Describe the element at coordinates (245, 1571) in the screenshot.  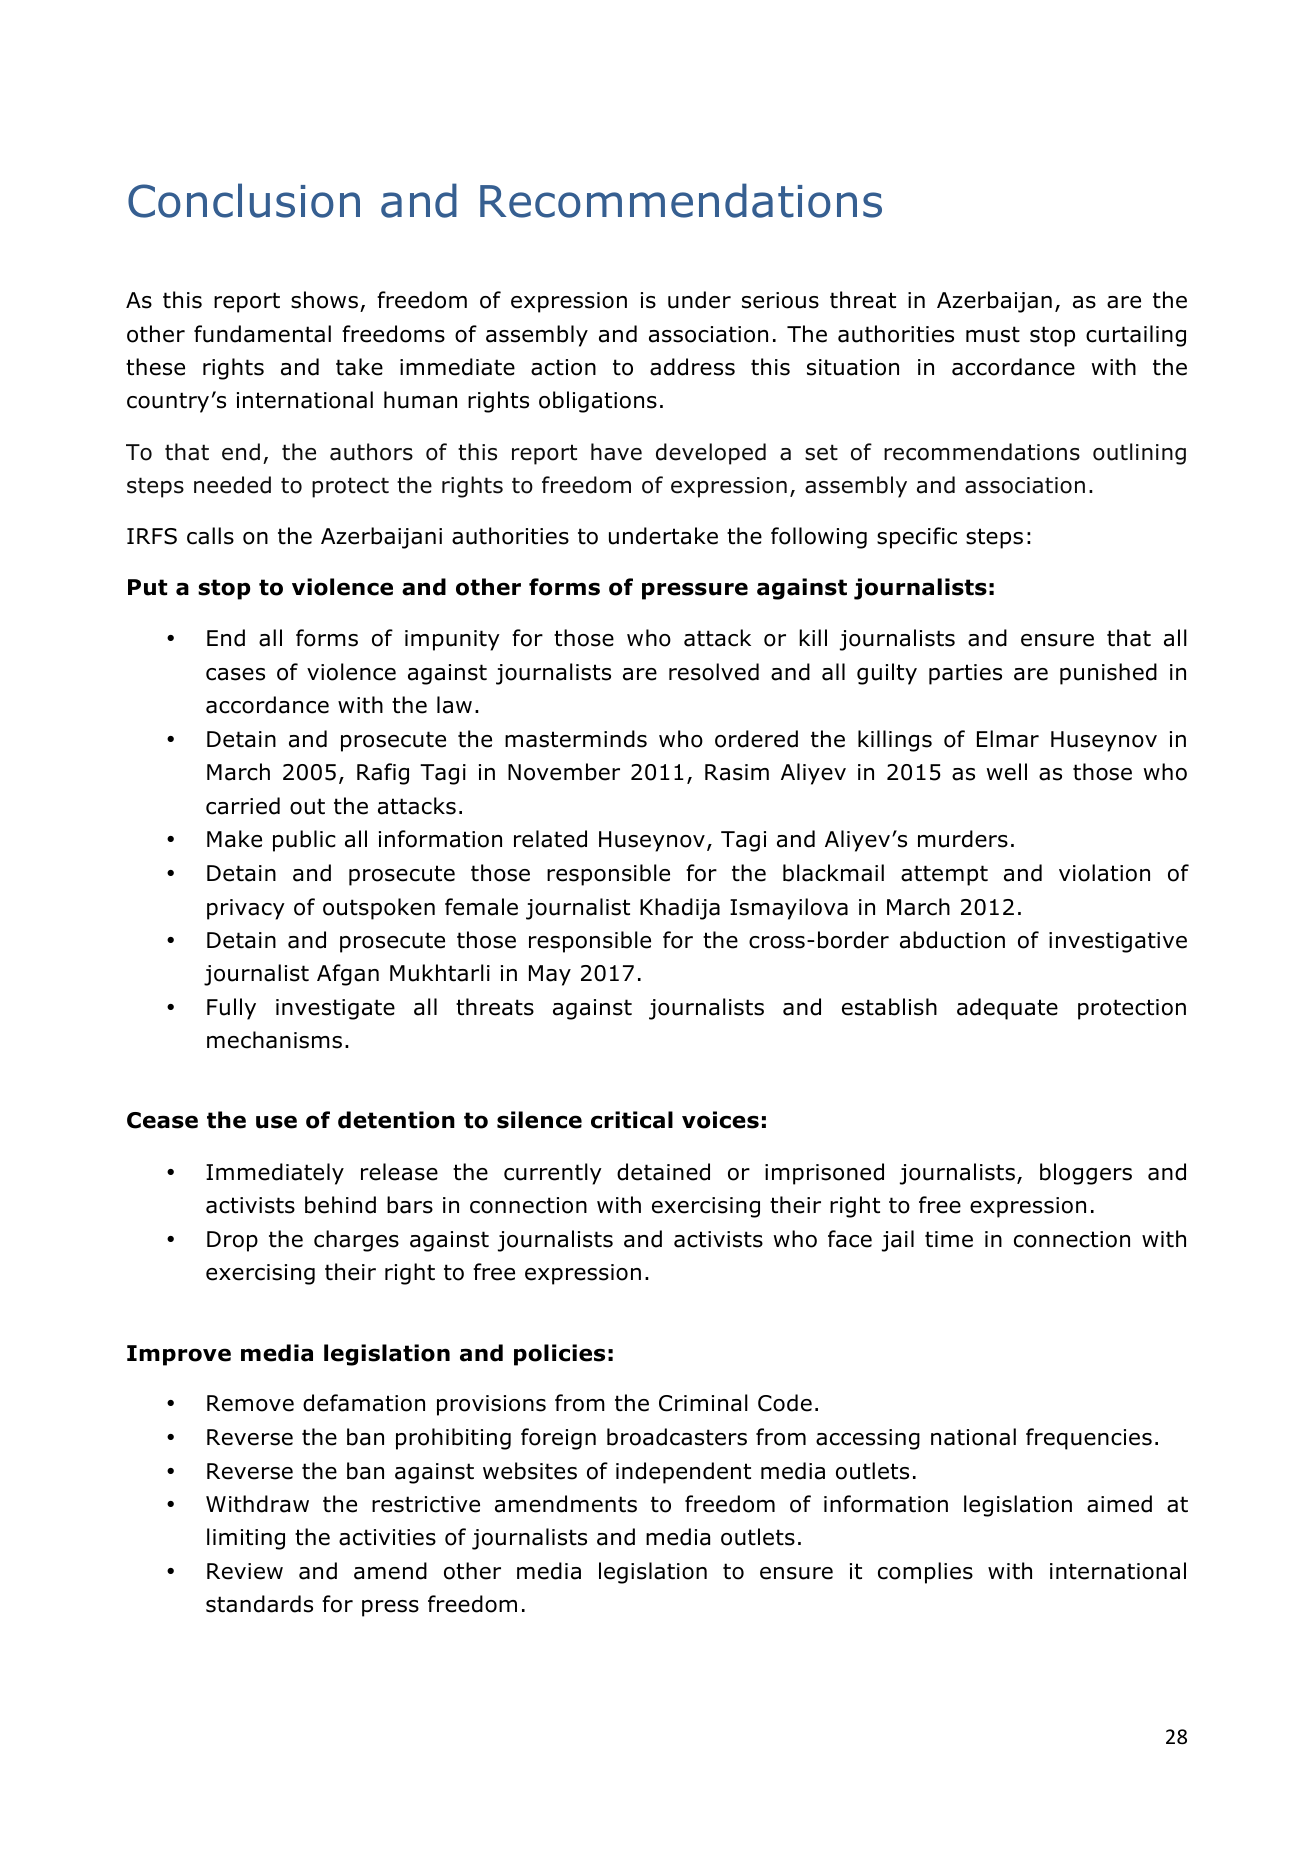
I see `Review` at that location.
